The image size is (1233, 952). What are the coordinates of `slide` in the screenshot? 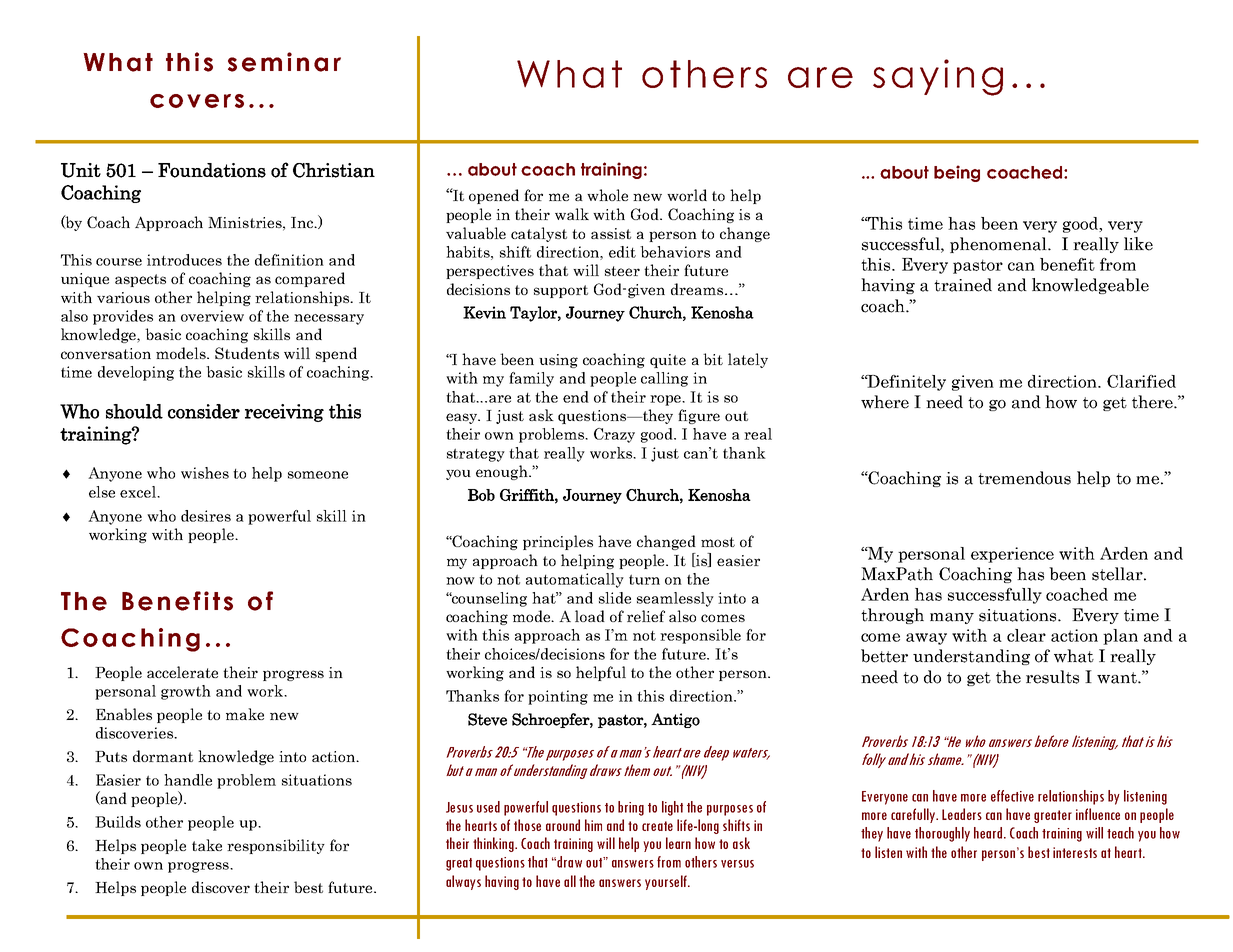 It's located at (615, 598).
